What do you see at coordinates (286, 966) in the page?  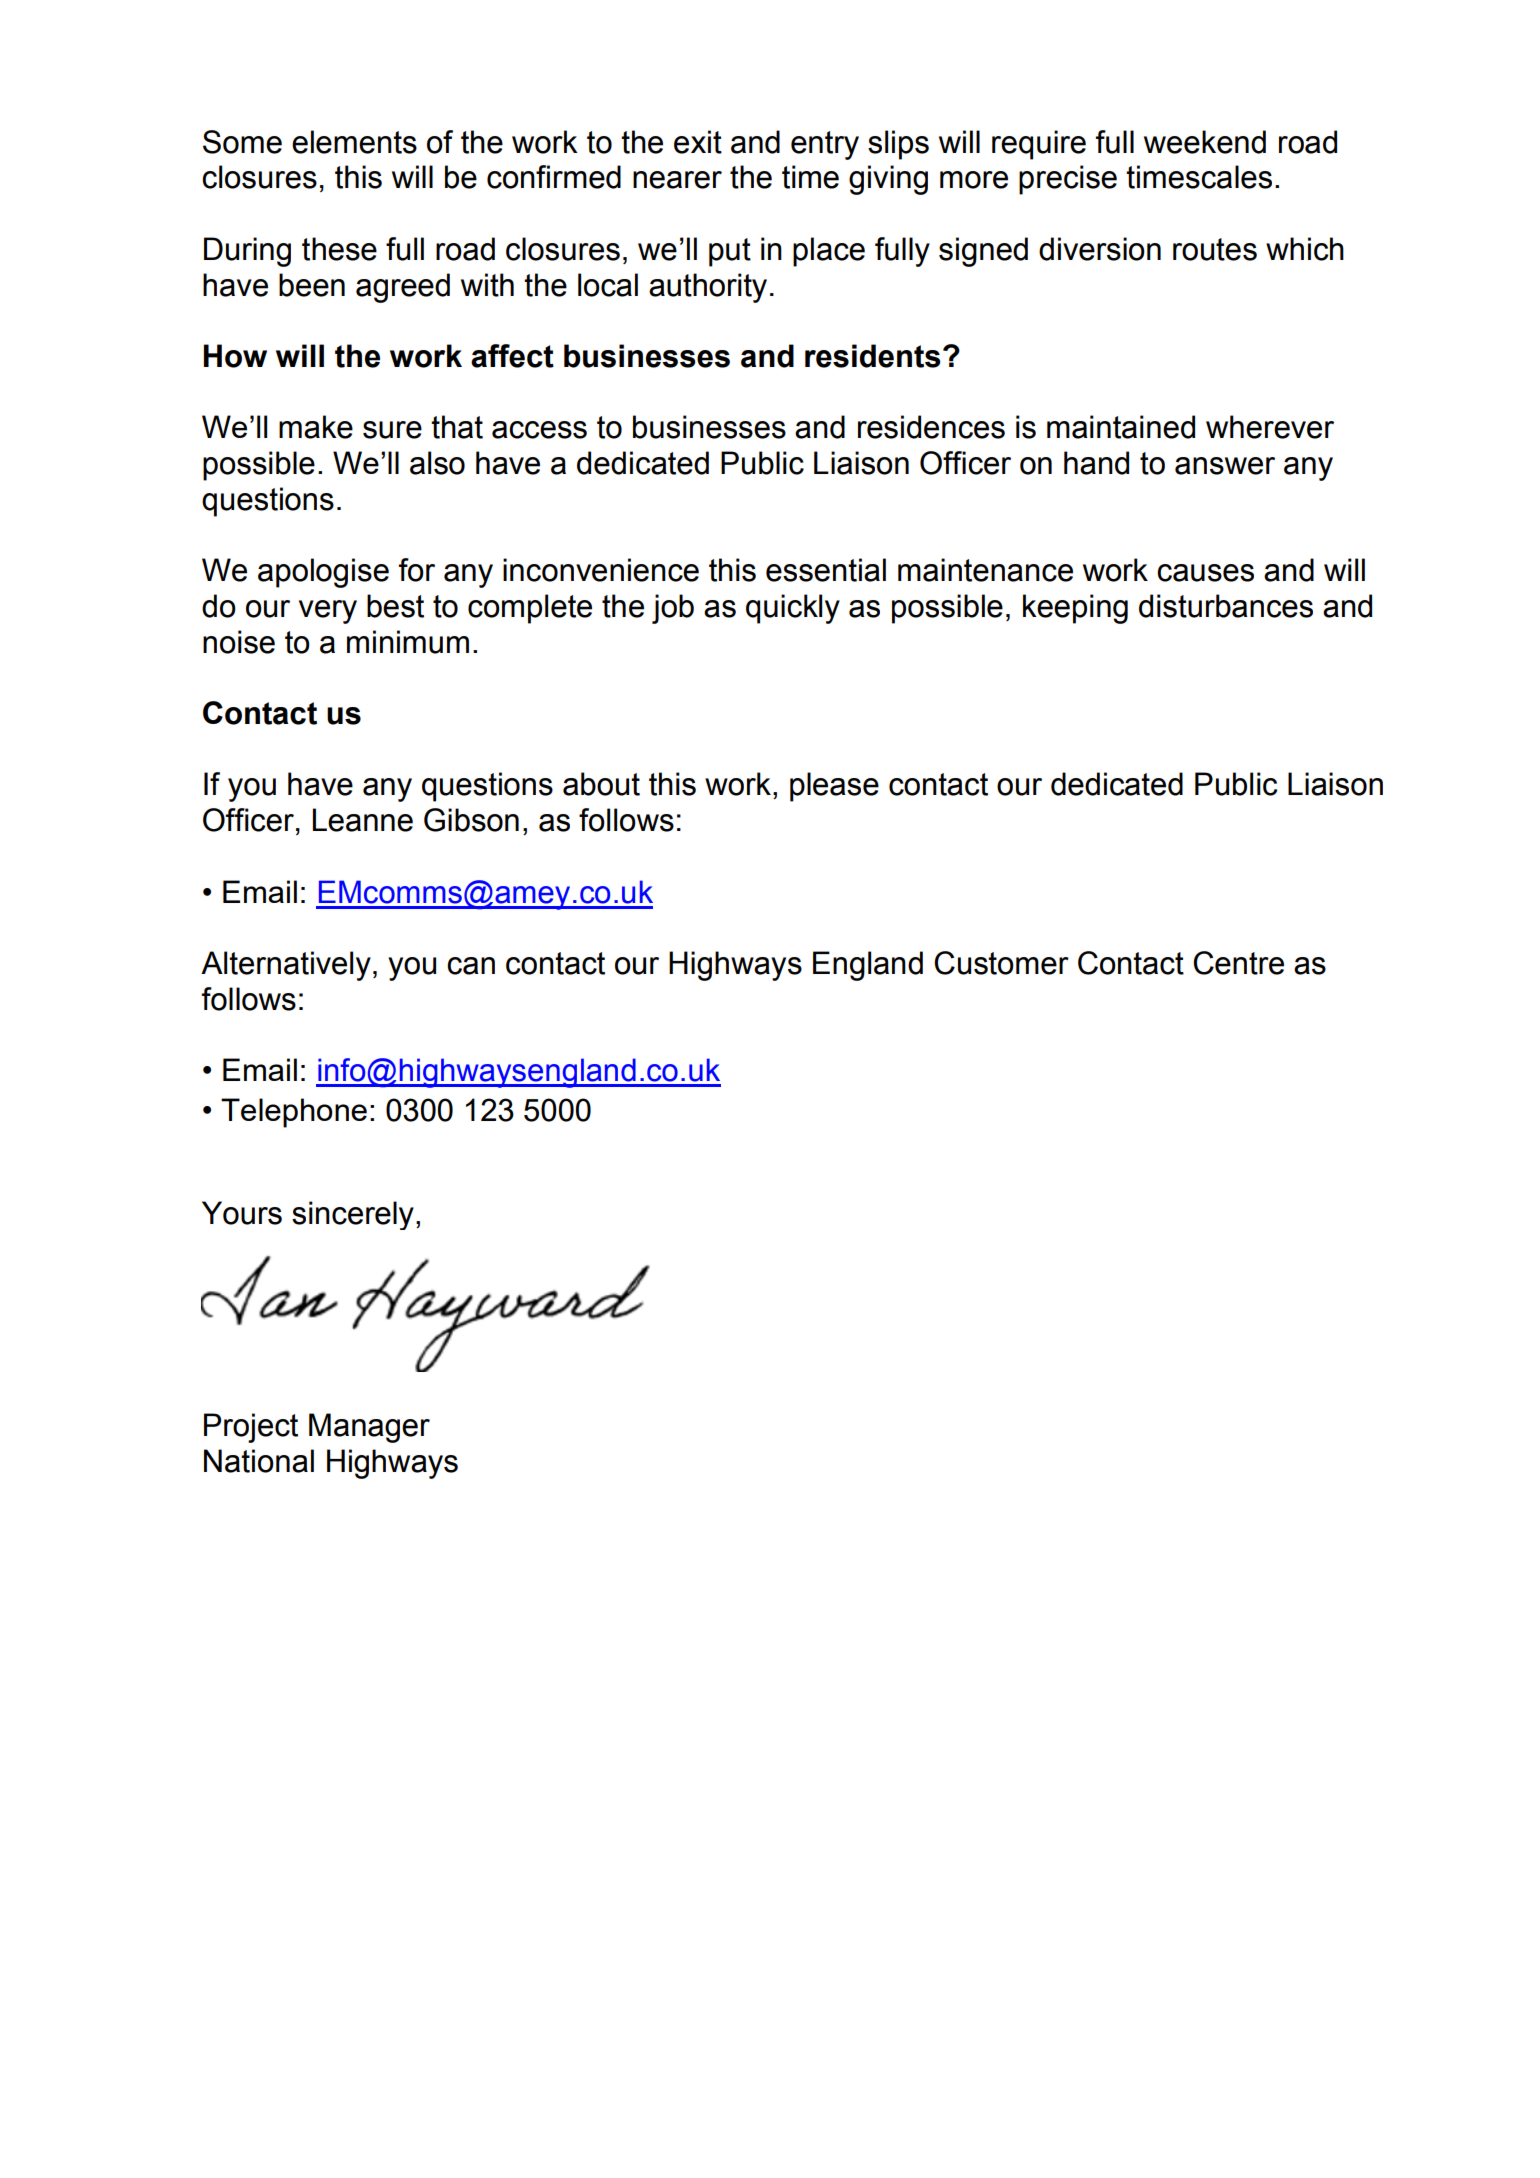 I see `Alternatively` at bounding box center [286, 966].
